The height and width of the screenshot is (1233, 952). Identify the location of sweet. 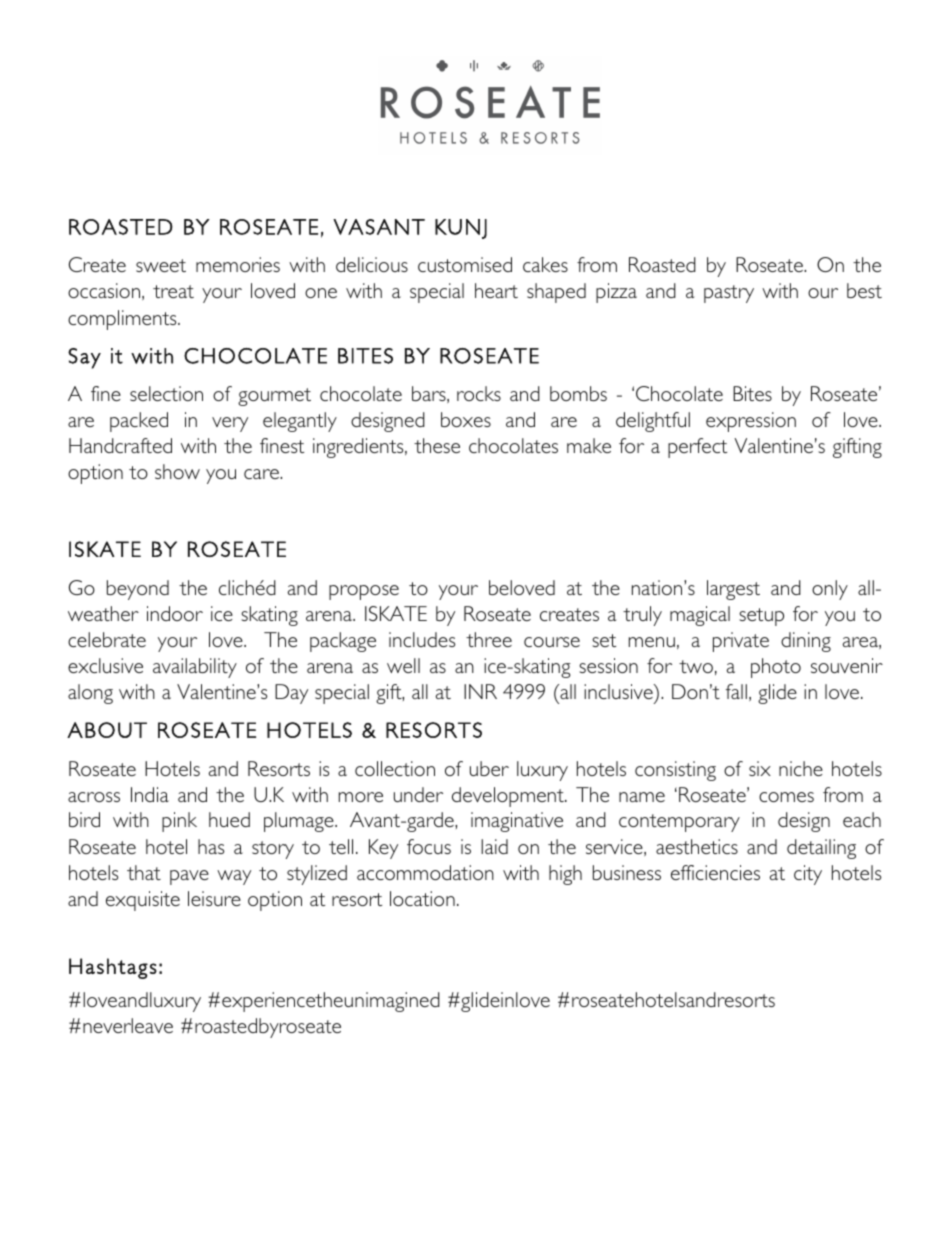
(161, 265).
